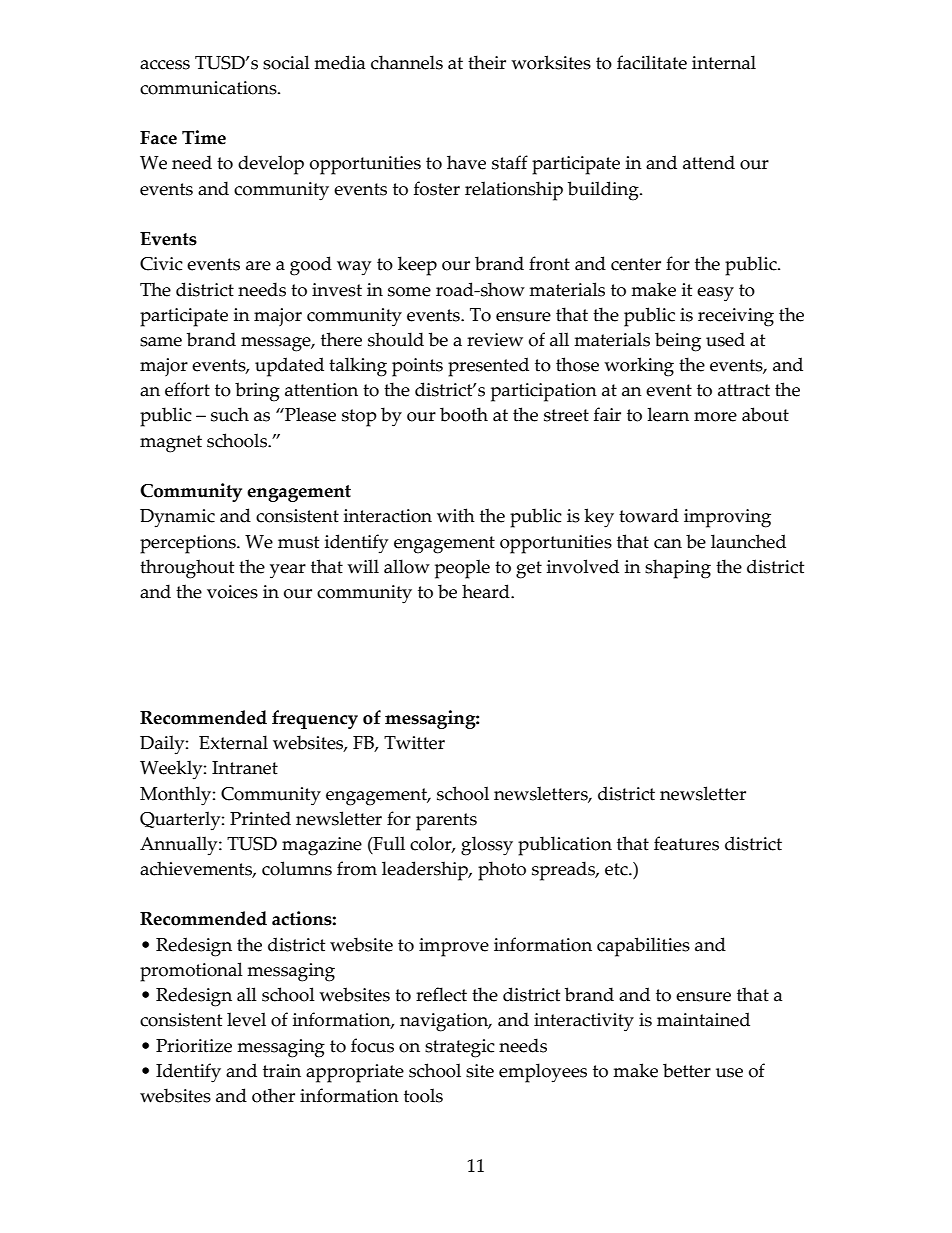  What do you see at coordinates (260, 818) in the document?
I see `Printed` at bounding box center [260, 818].
